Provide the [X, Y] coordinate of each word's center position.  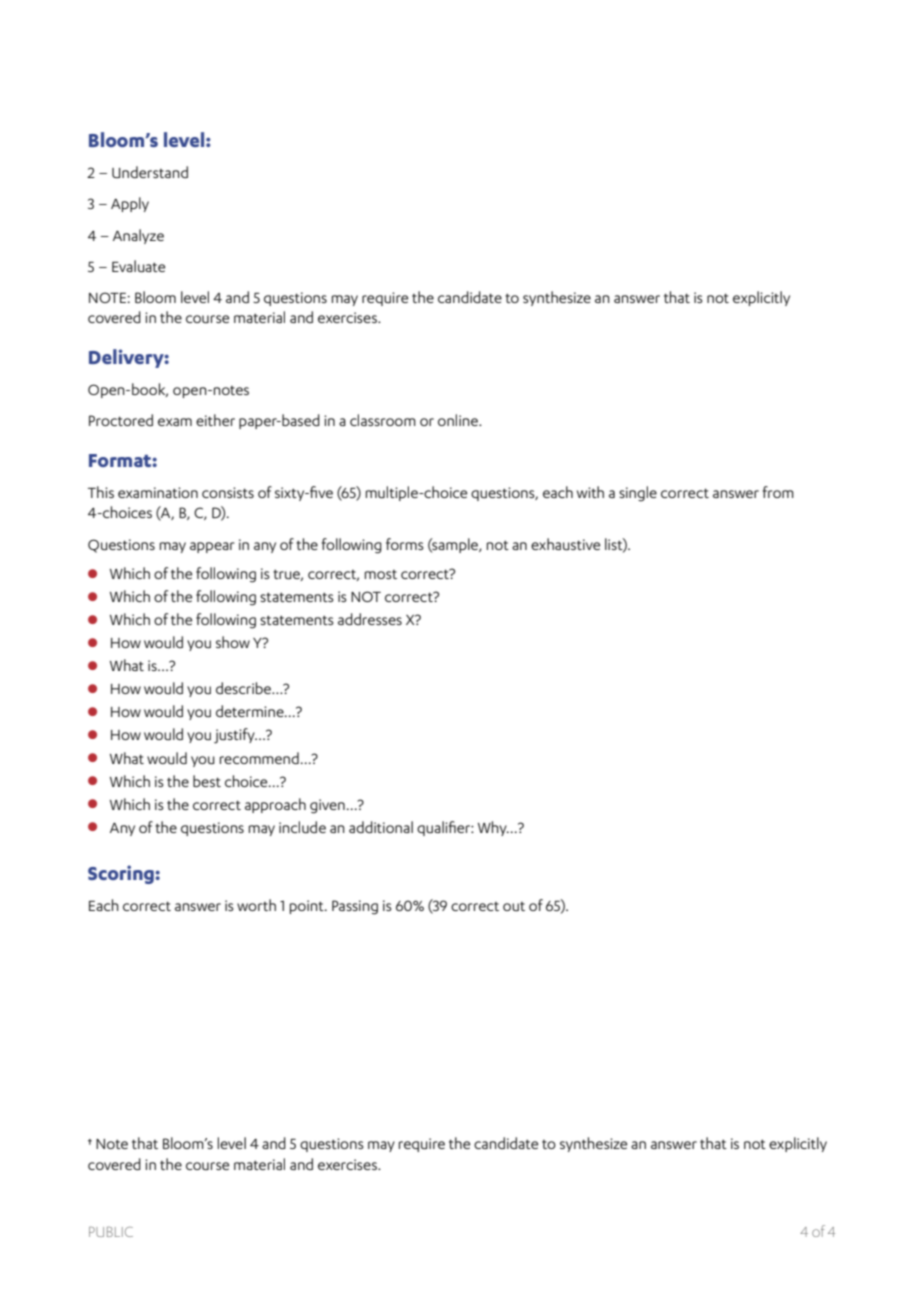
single [638, 494]
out [514, 906]
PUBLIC [111, 1231]
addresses [370, 619]
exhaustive [565, 544]
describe [244, 688]
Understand [150, 172]
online [459, 420]
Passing [355, 907]
